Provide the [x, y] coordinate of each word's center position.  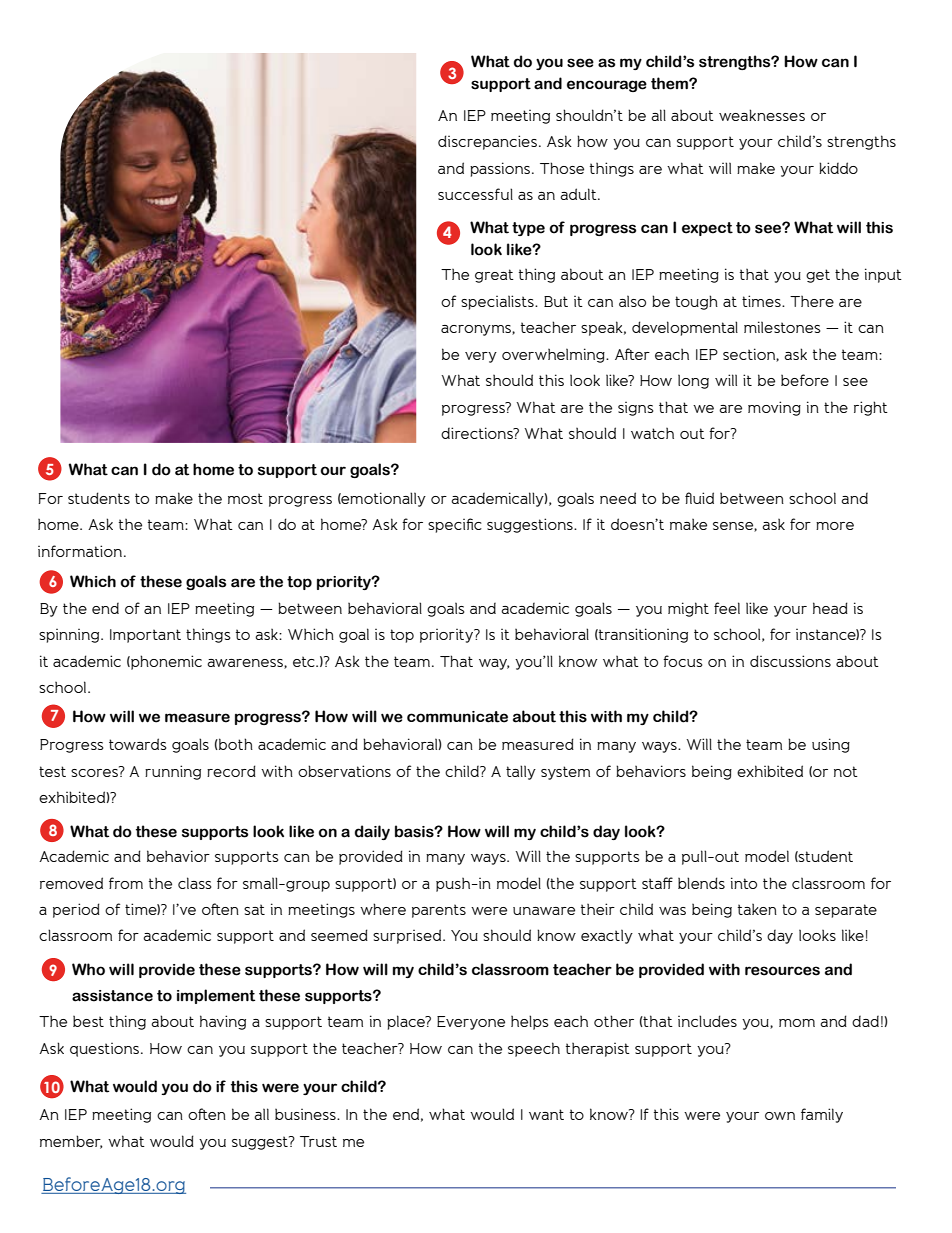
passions [500, 169]
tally [521, 772]
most [245, 498]
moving [774, 408]
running [173, 772]
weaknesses [762, 115]
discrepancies [487, 142]
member [71, 1142]
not [846, 771]
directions [478, 433]
